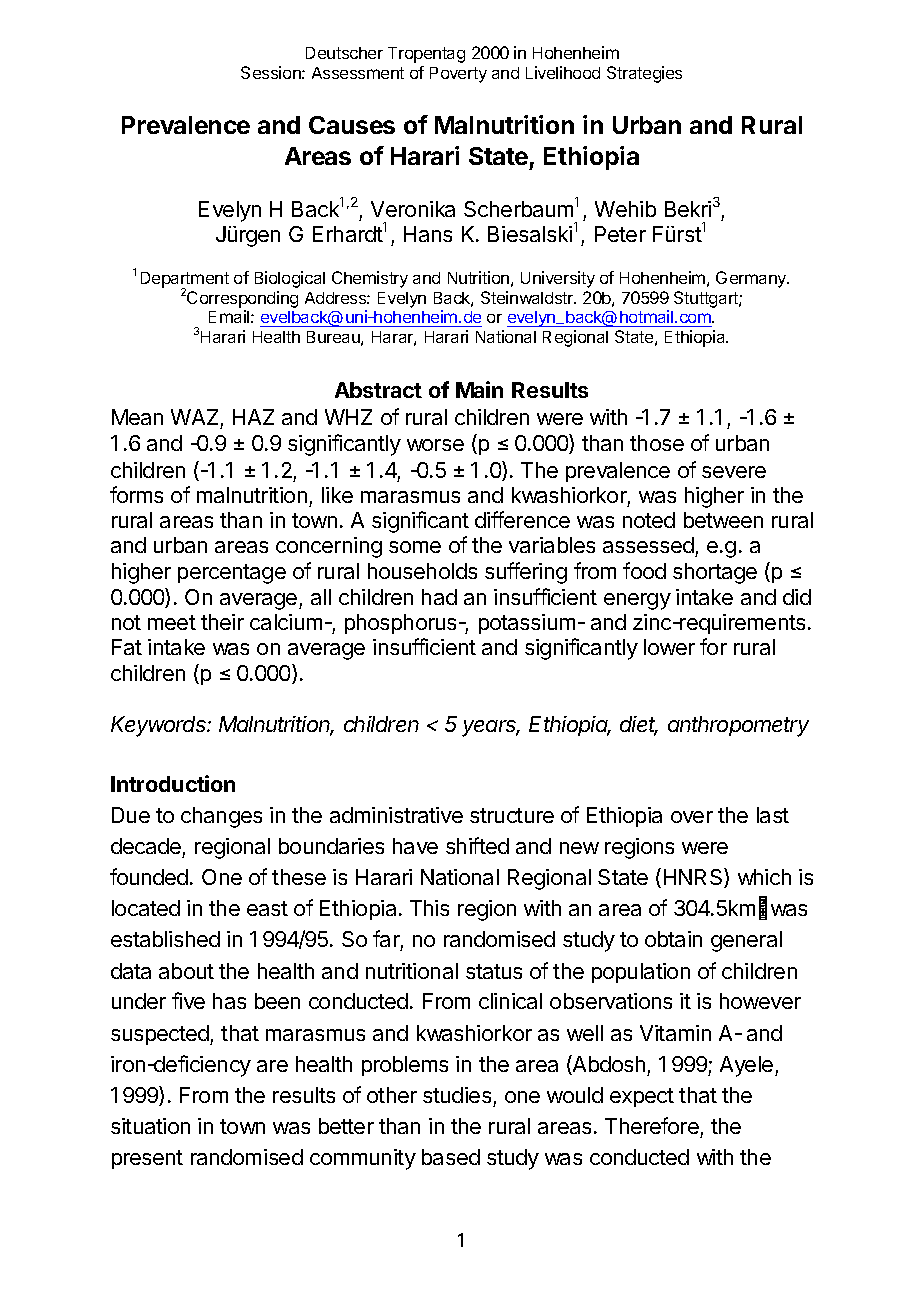  What do you see at coordinates (752, 279) in the image?
I see `Germany` at bounding box center [752, 279].
